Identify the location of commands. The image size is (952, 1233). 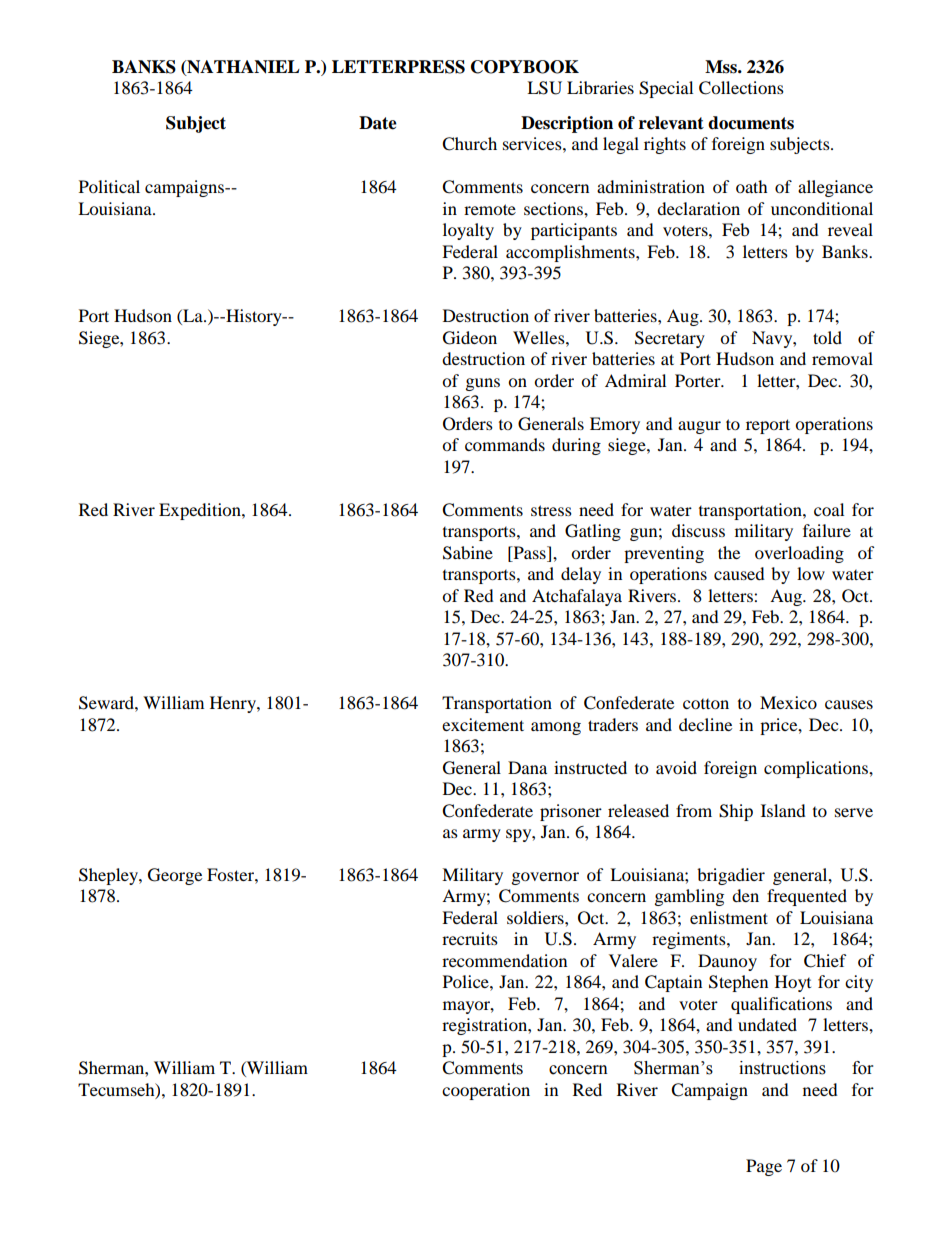
(505, 444).
